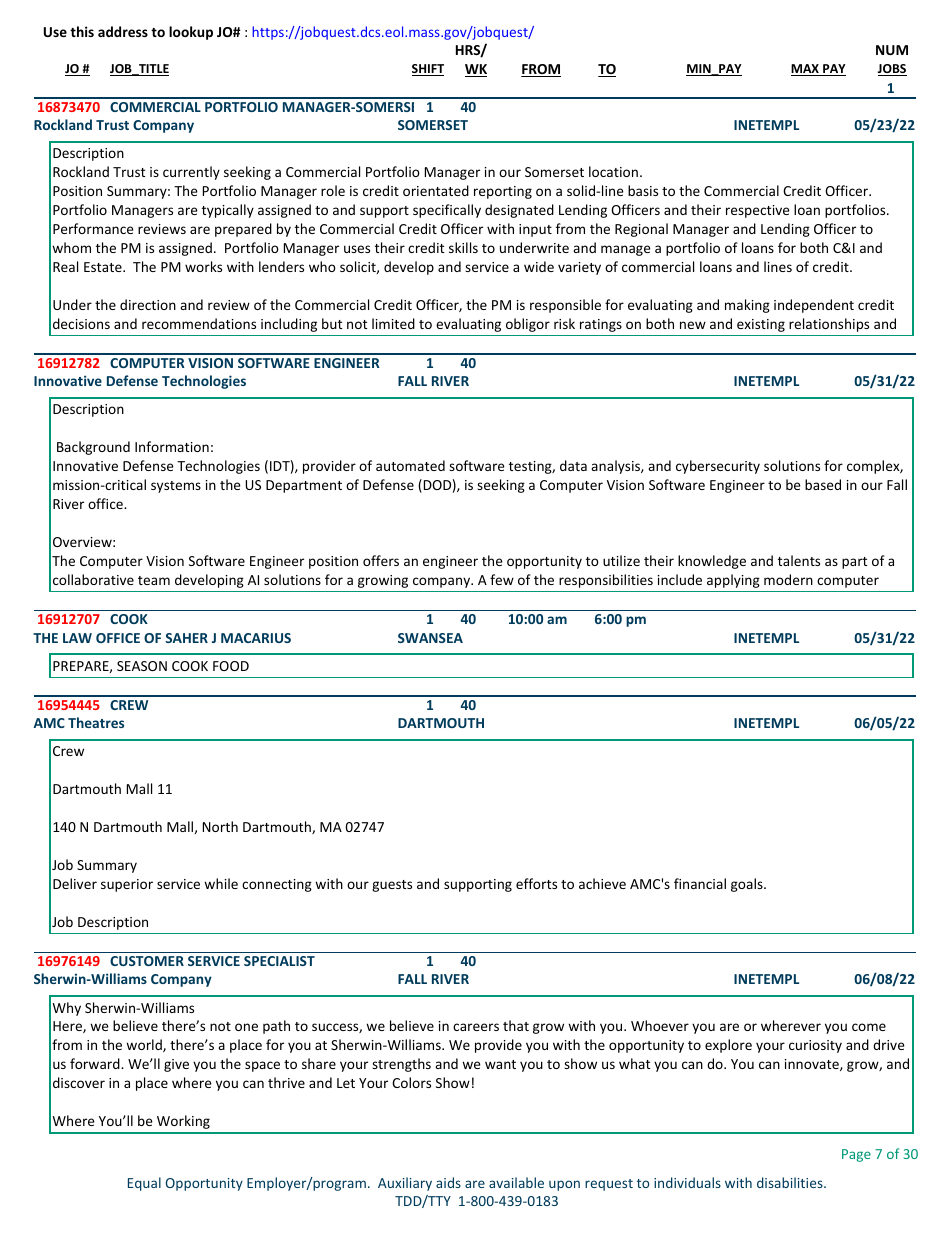  I want to click on modern, so click(788, 579).
